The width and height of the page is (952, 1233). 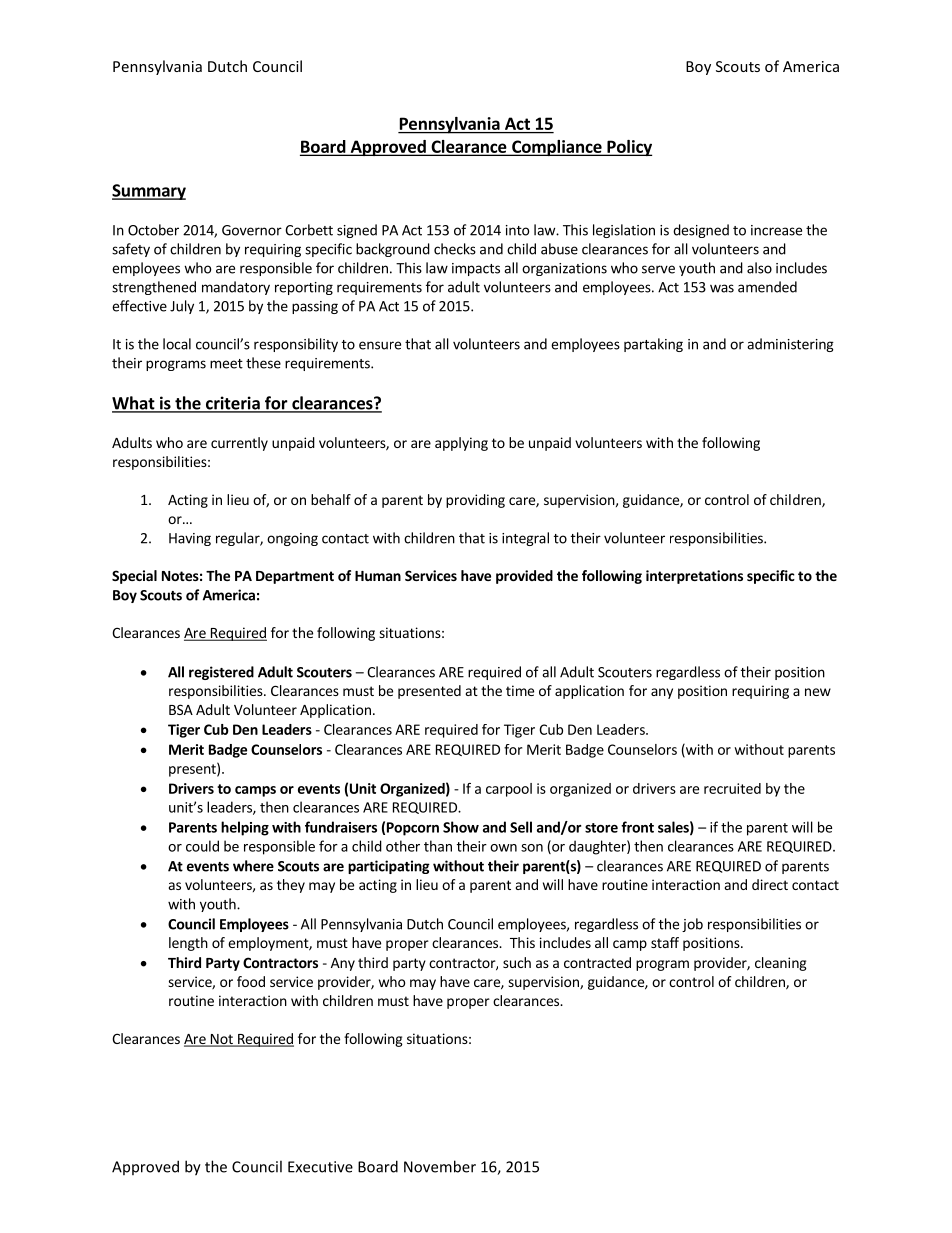 What do you see at coordinates (221, 673) in the page?
I see `registered` at bounding box center [221, 673].
